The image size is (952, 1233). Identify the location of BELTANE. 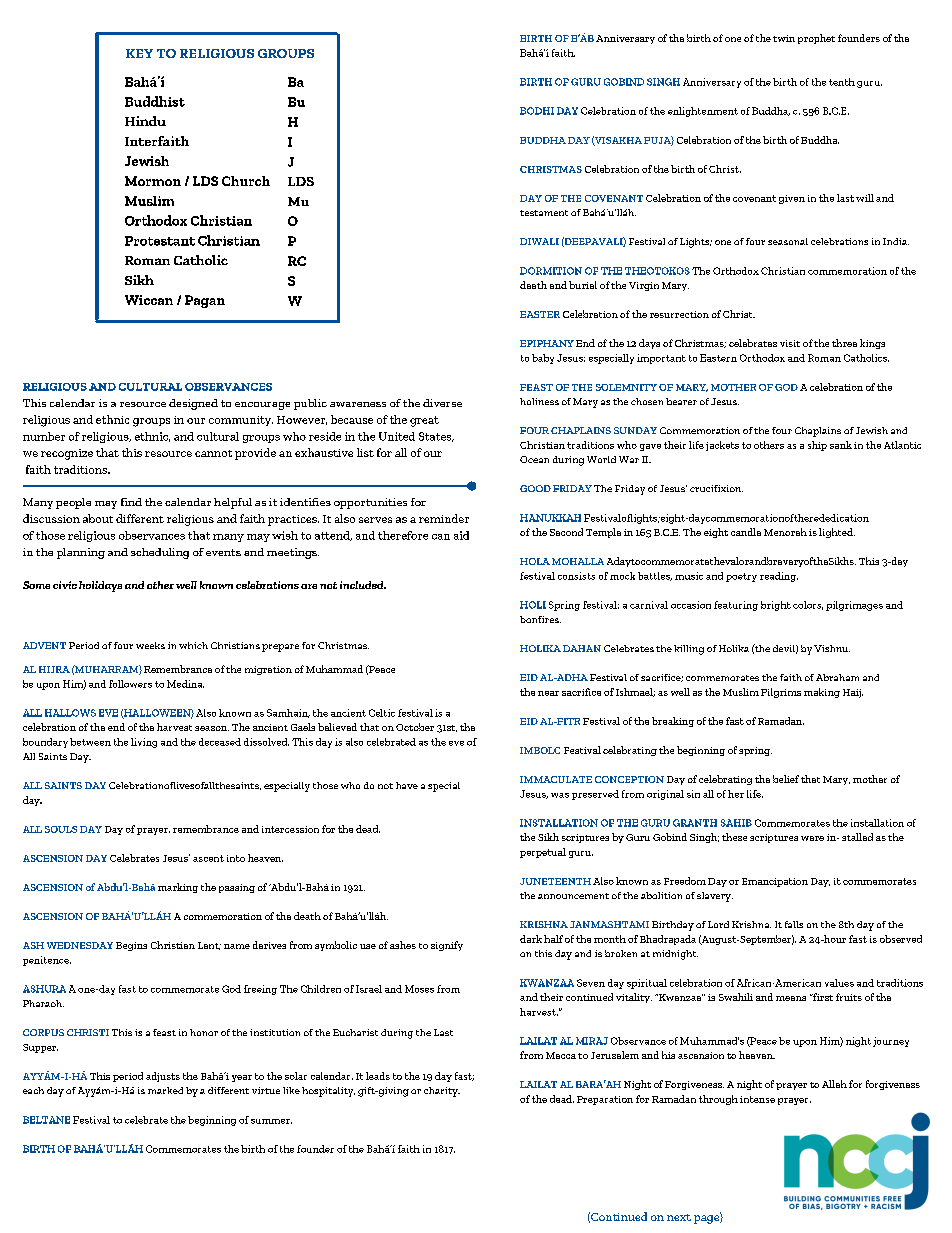
(46, 1120).
